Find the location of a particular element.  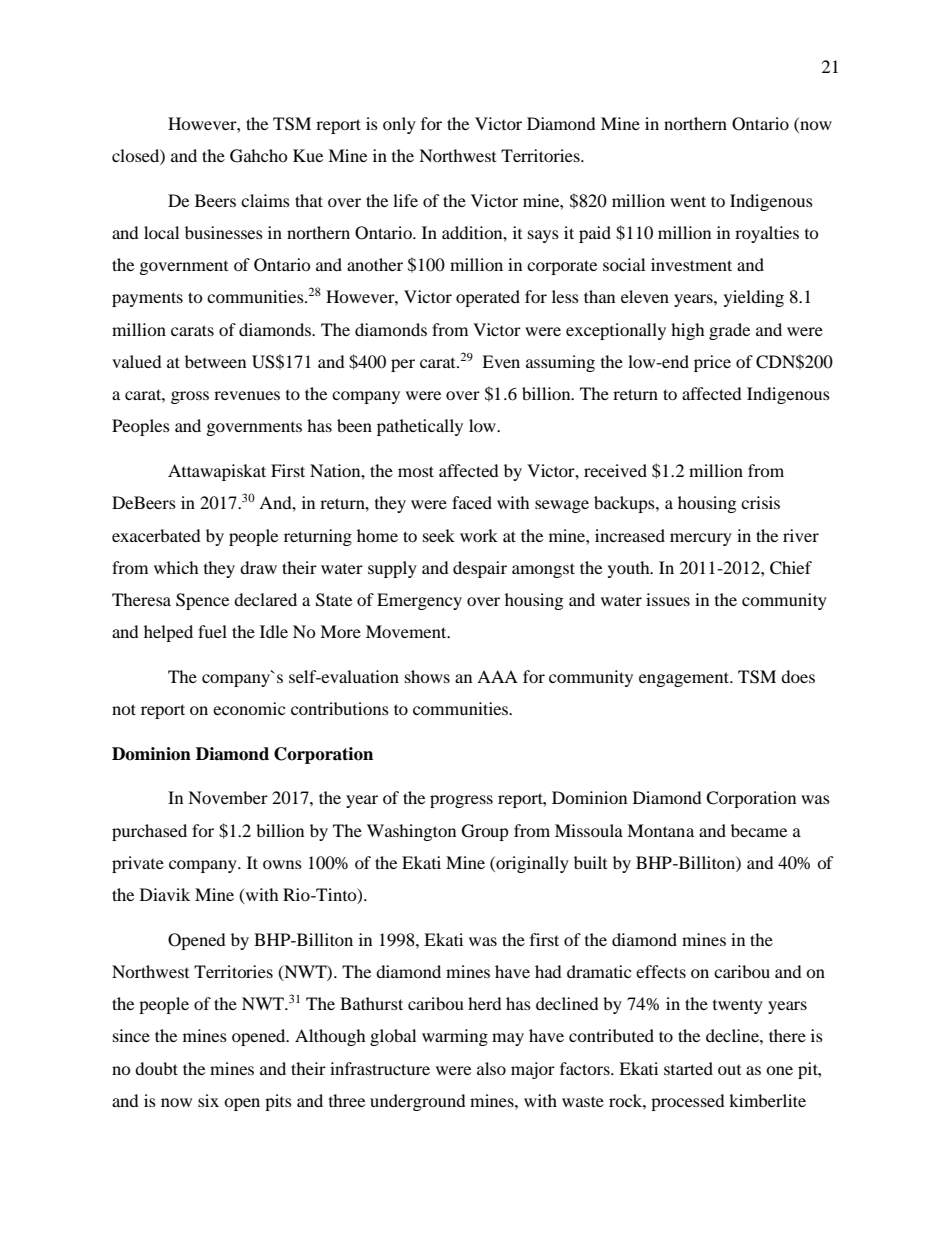

only is located at coordinates (399, 125).
